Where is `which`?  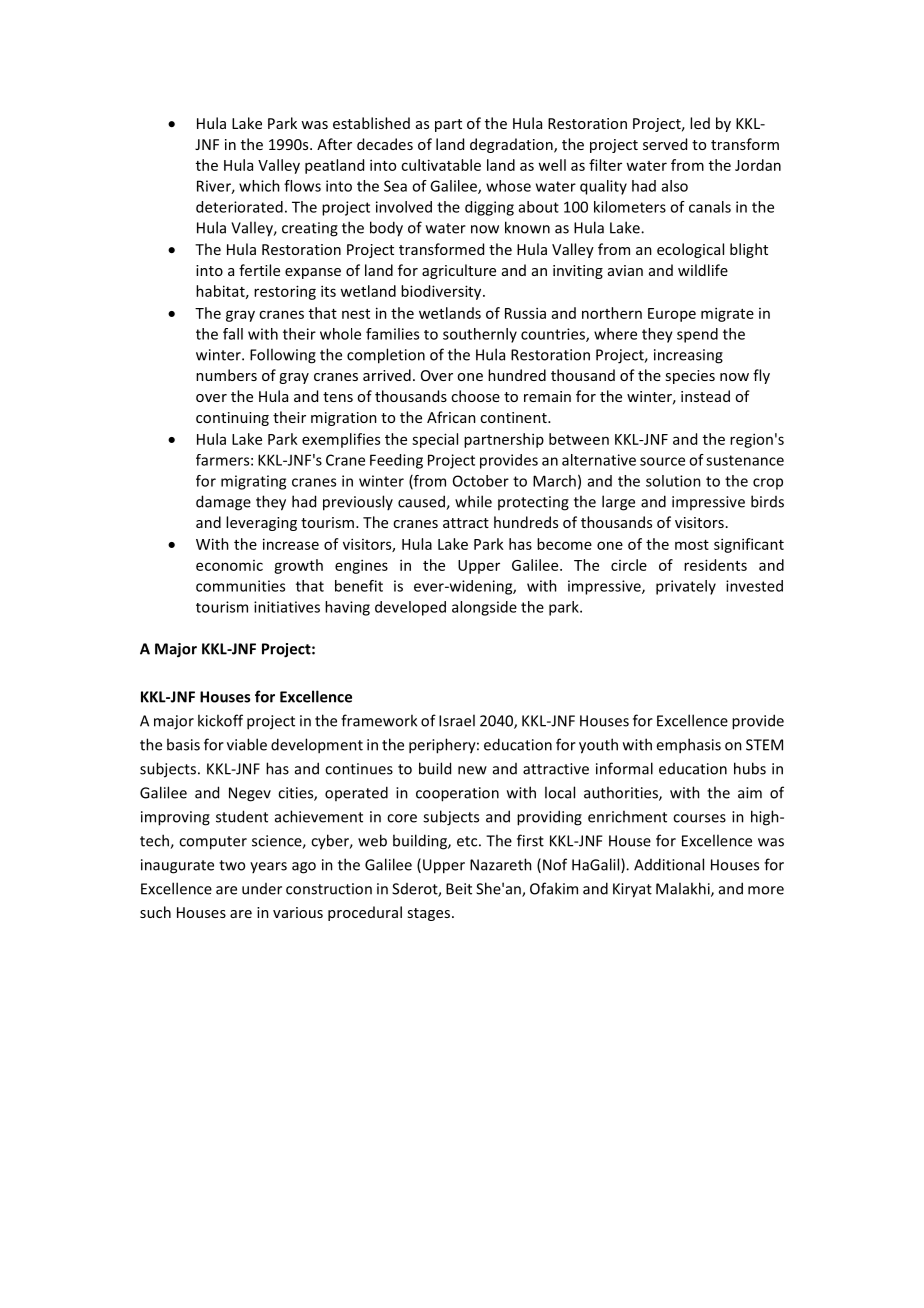
which is located at coordinates (259, 186).
